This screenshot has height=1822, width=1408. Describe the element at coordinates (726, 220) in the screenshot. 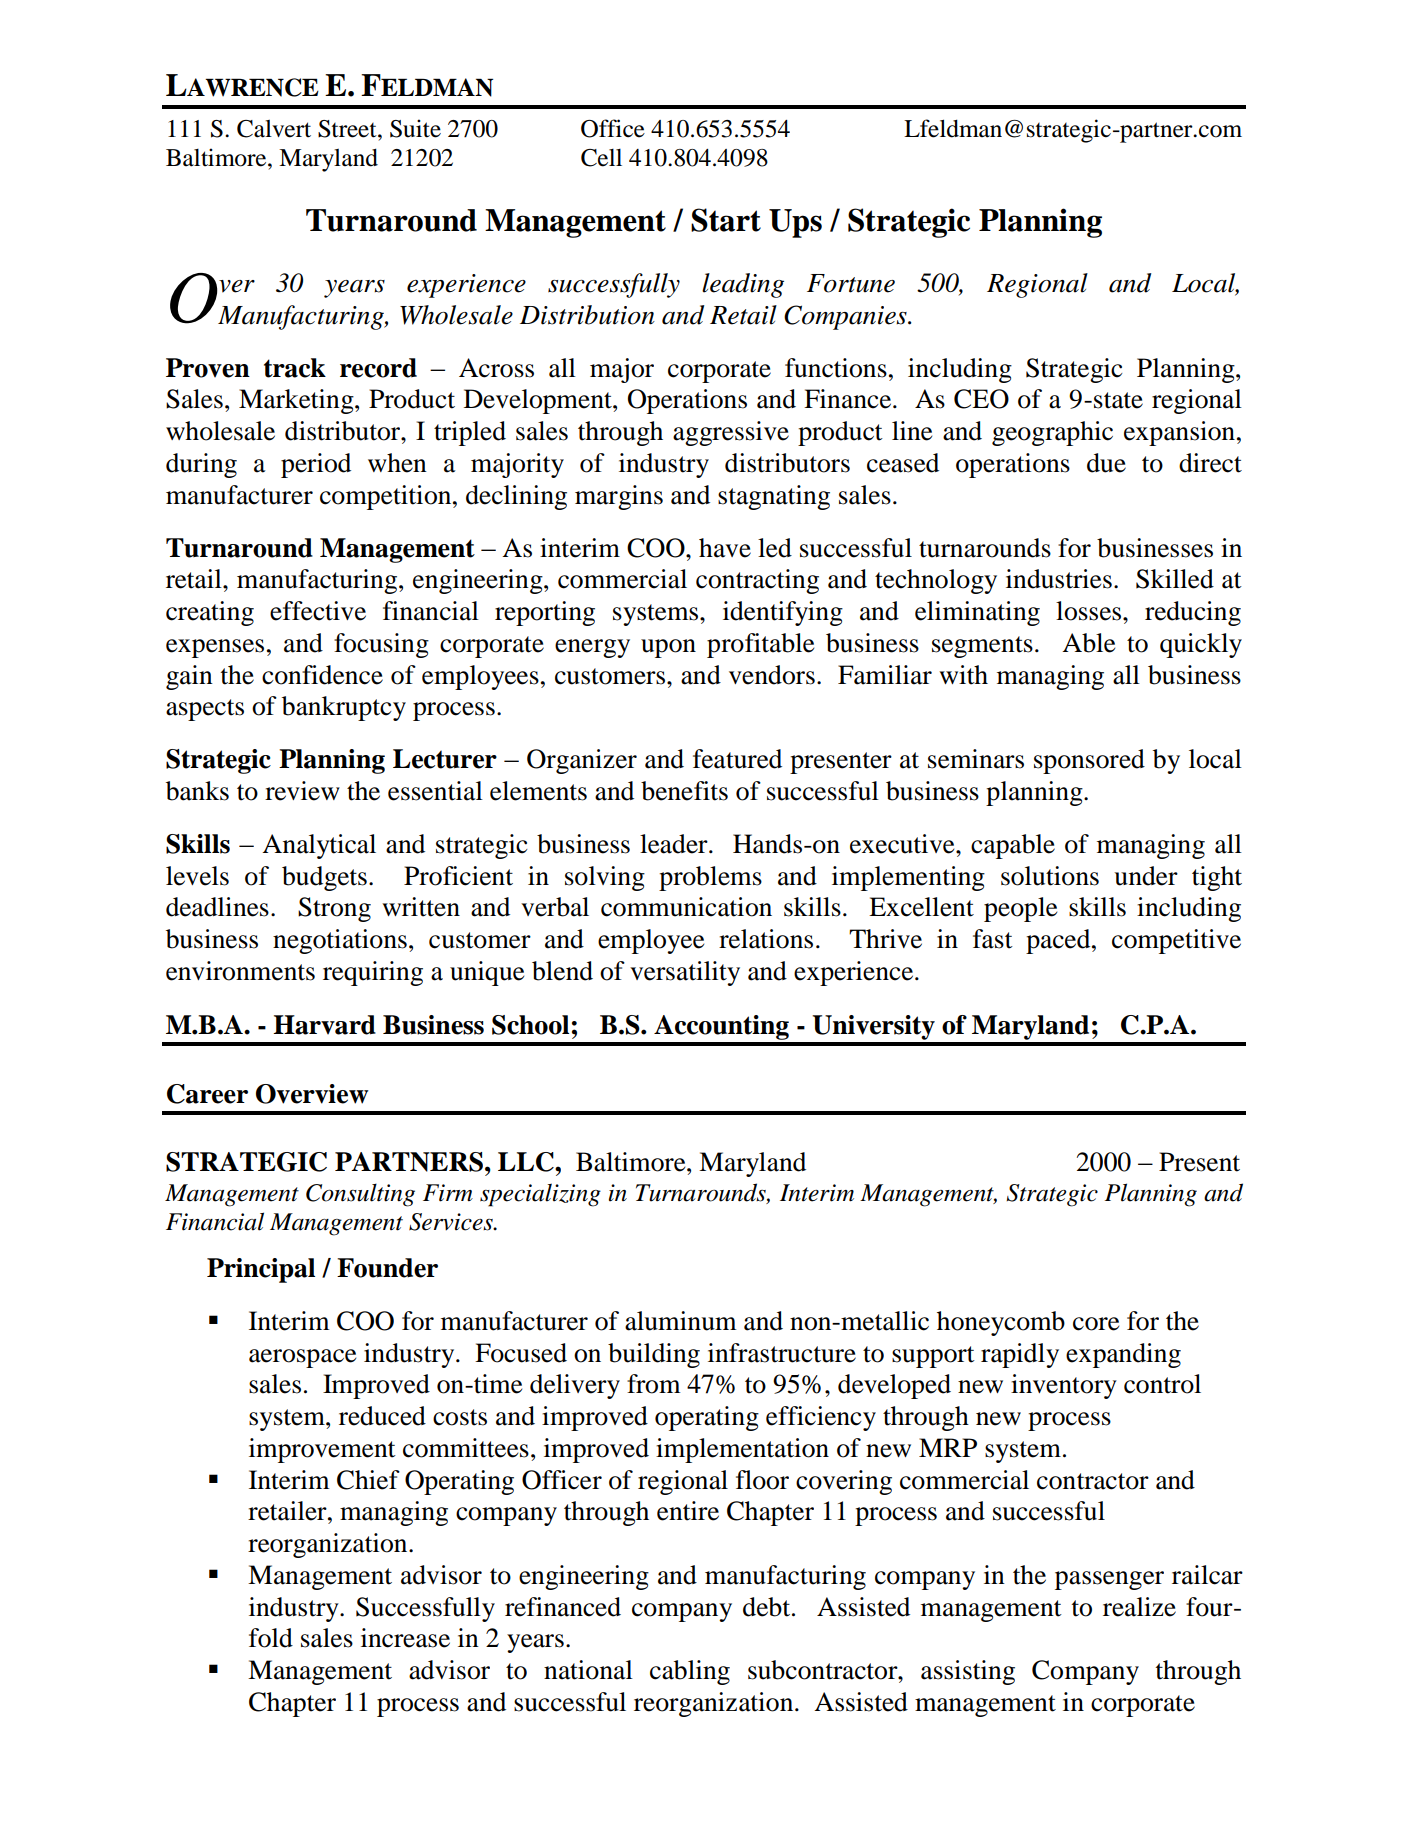

I see `Start` at that location.
